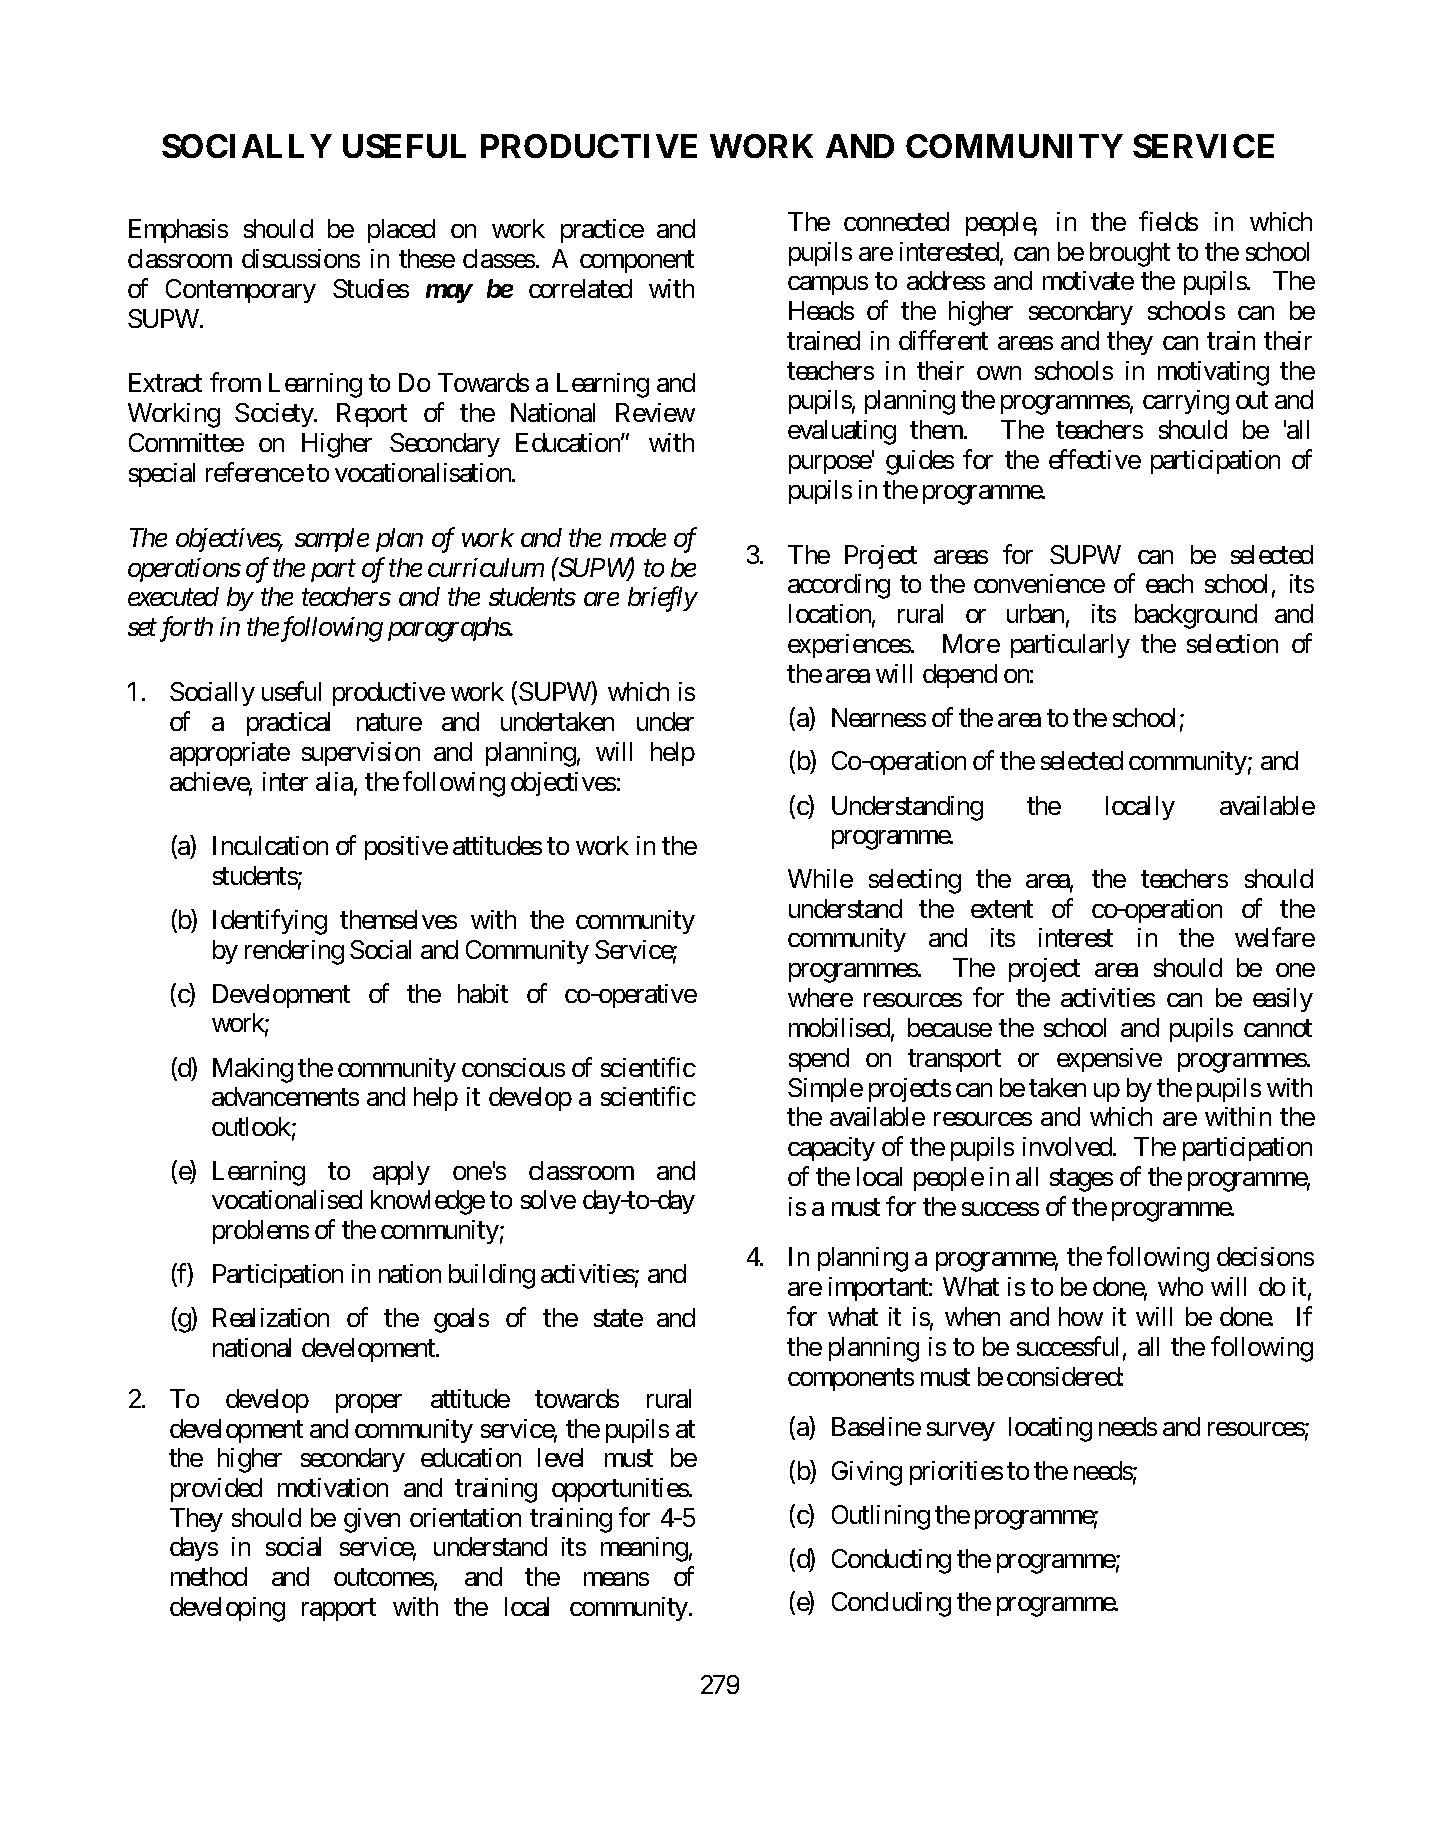  Describe the element at coordinates (662, 599) in the document. I see `briefly` at that location.
